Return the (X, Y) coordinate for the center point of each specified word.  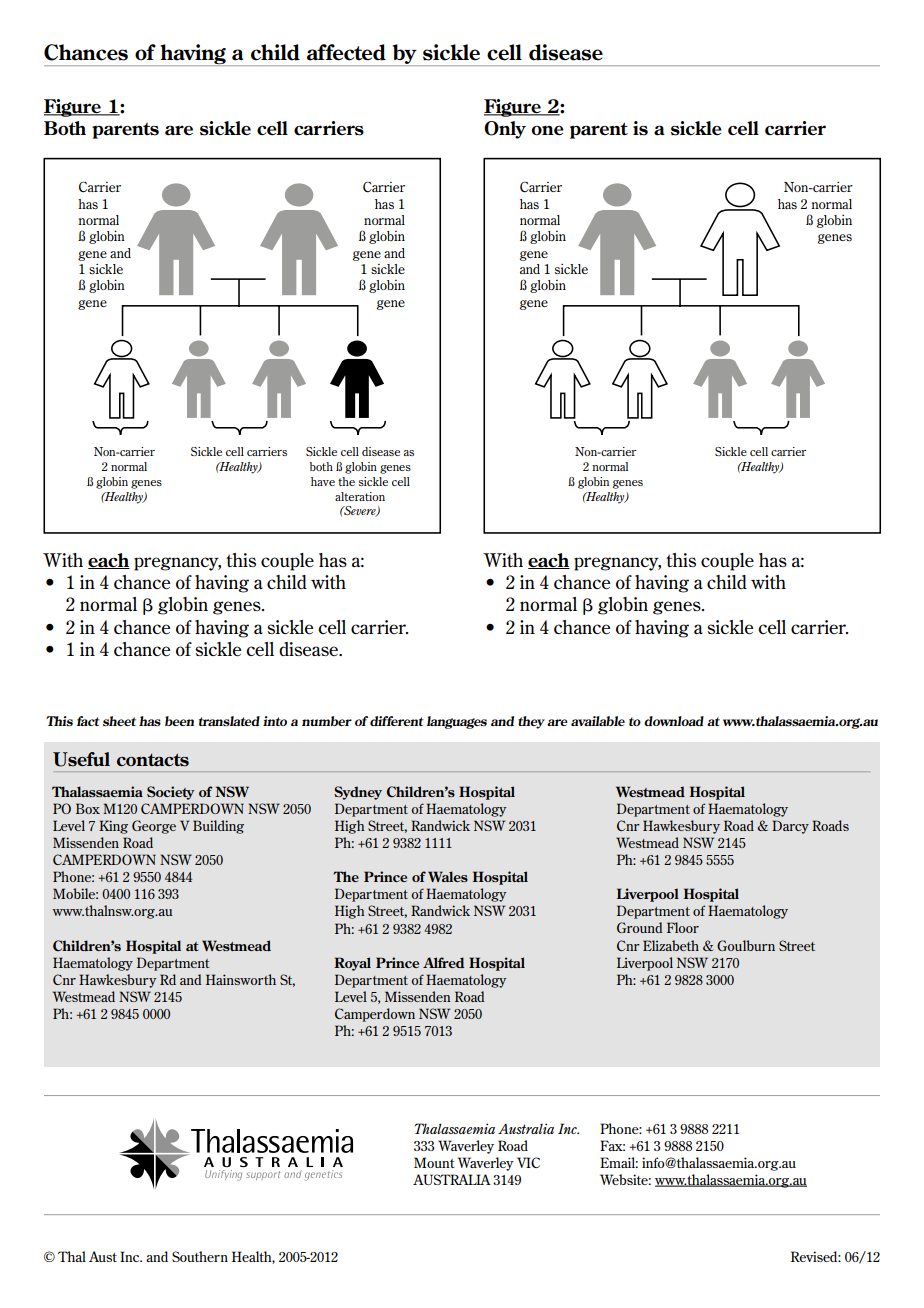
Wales (448, 876)
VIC (528, 1162)
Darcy (790, 827)
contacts (153, 760)
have (323, 481)
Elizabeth (671, 945)
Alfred (443, 962)
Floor (683, 927)
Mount (434, 1162)
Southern (200, 1256)
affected (346, 52)
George (154, 827)
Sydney (358, 793)
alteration (360, 496)
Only (505, 130)
